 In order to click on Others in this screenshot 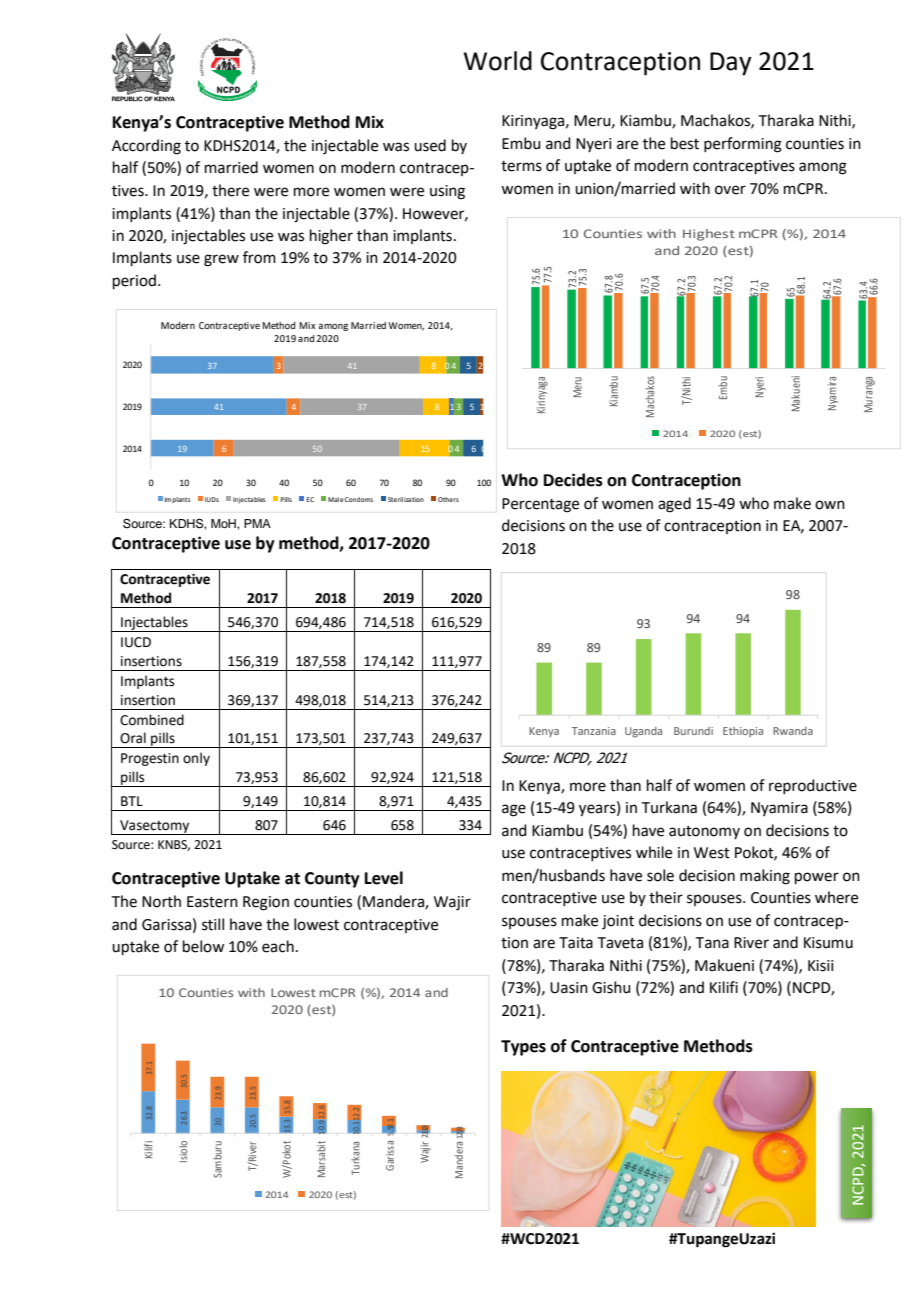, I will do `click(448, 499)`.
